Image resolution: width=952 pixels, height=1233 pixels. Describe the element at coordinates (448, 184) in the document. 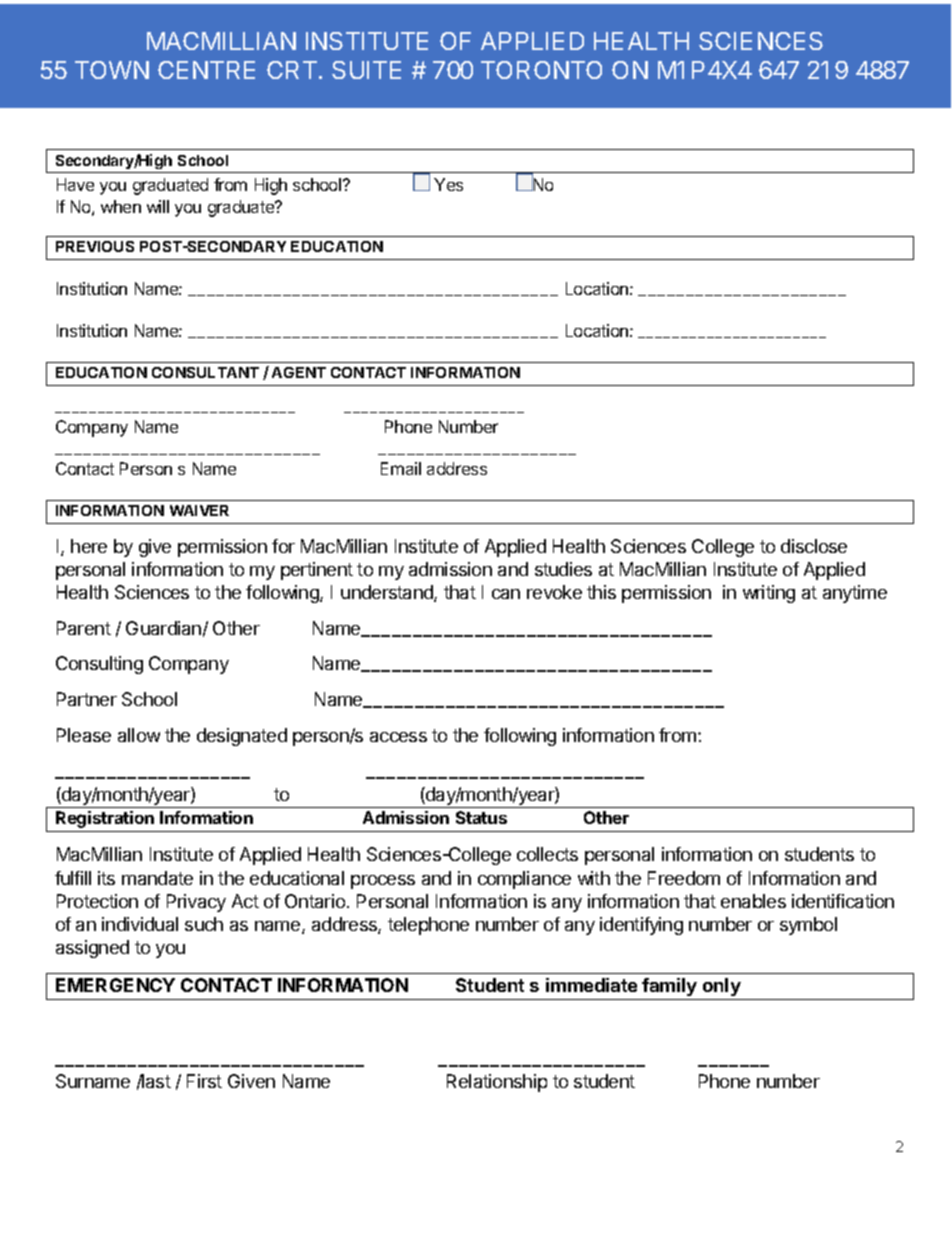

I see `Yes` at that location.
